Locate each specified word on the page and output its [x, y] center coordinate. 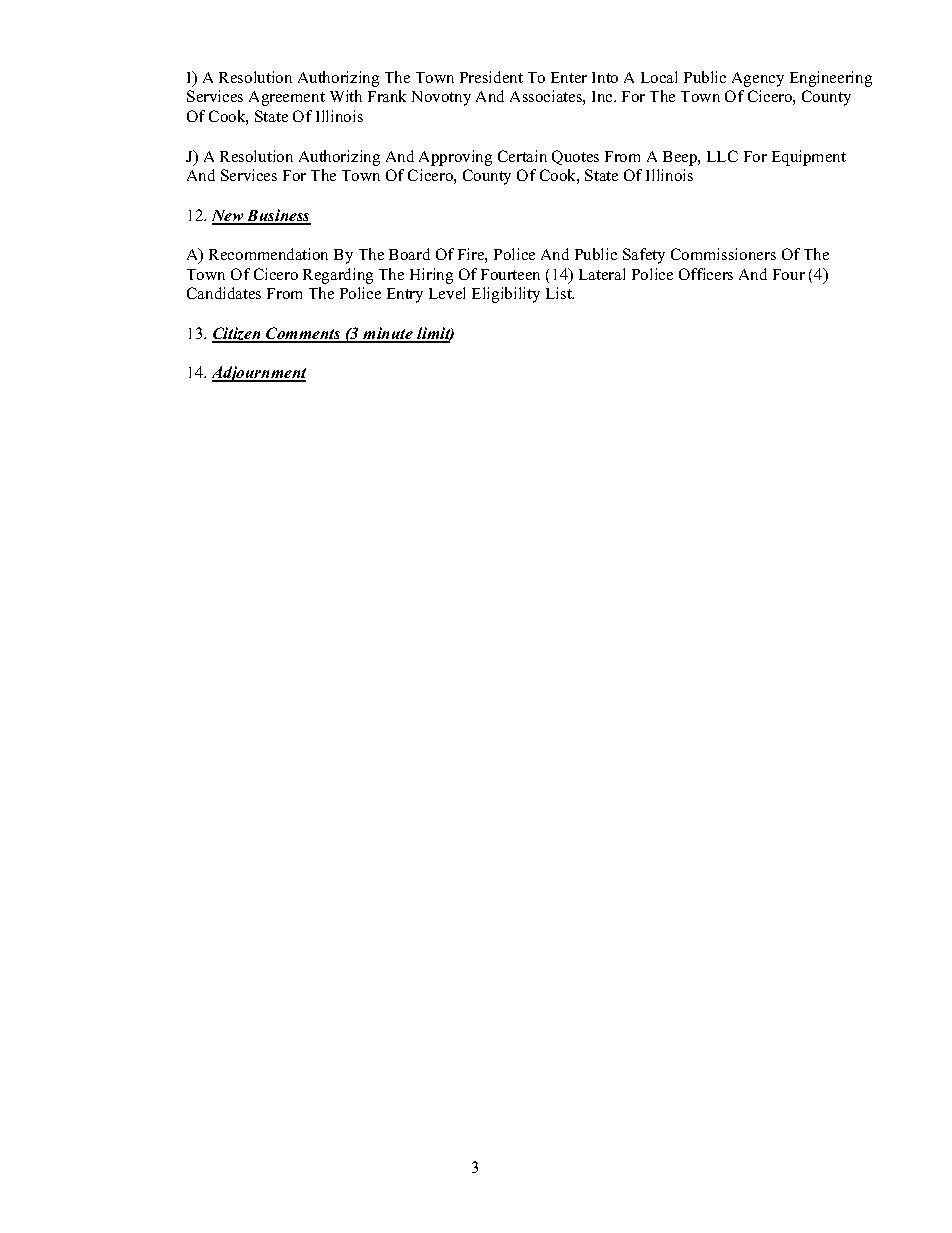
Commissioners [723, 254]
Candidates [224, 293]
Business [278, 216]
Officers [706, 274]
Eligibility [506, 295]
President [491, 77]
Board [409, 254]
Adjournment [259, 374]
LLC [722, 156]
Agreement [287, 98]
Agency [758, 79]
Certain [522, 156]
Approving [455, 158]
